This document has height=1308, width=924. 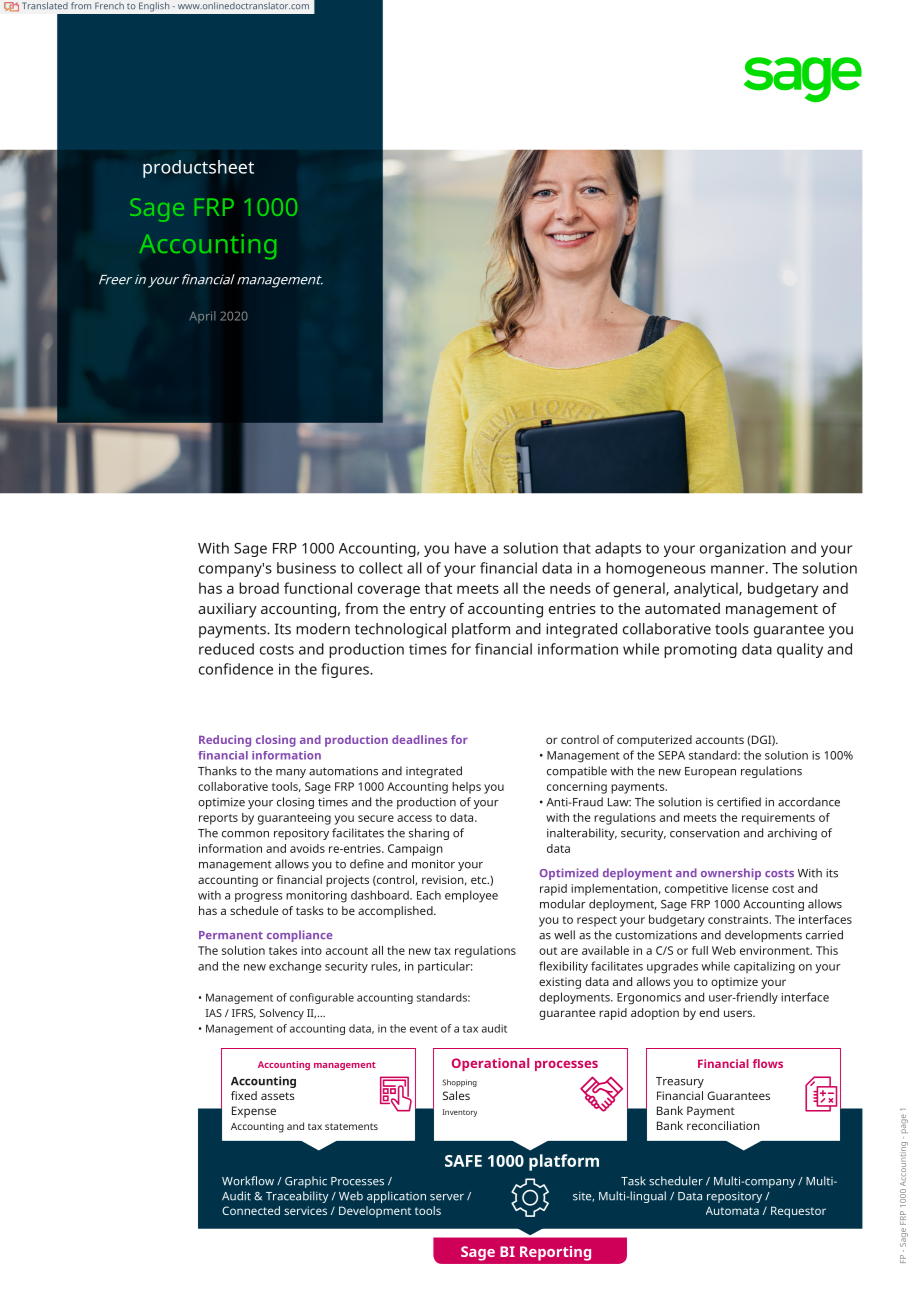 What do you see at coordinates (251, 1210) in the document?
I see `Connected` at bounding box center [251, 1210].
